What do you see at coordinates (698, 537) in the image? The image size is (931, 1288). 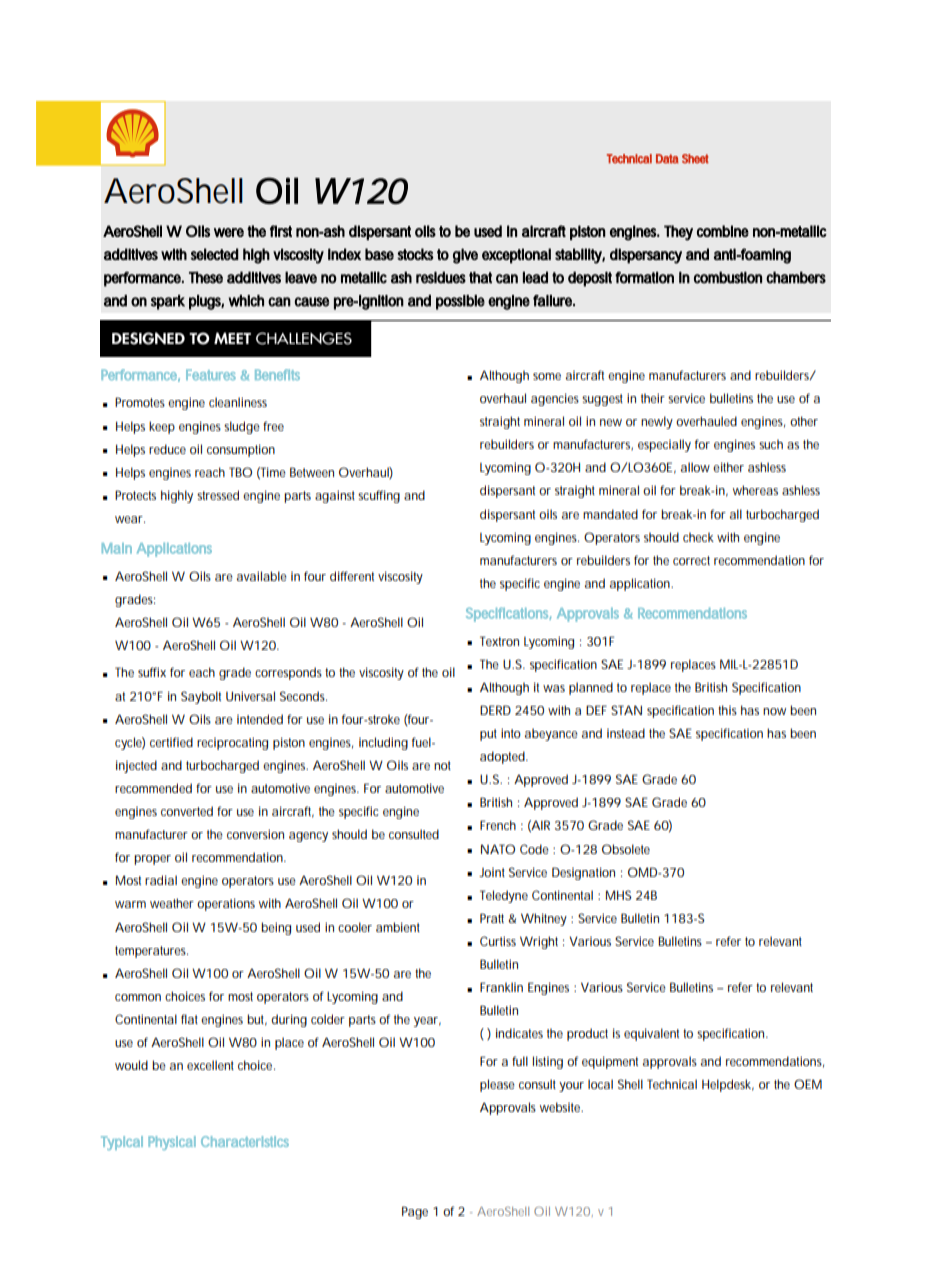 I see `check` at bounding box center [698, 537].
